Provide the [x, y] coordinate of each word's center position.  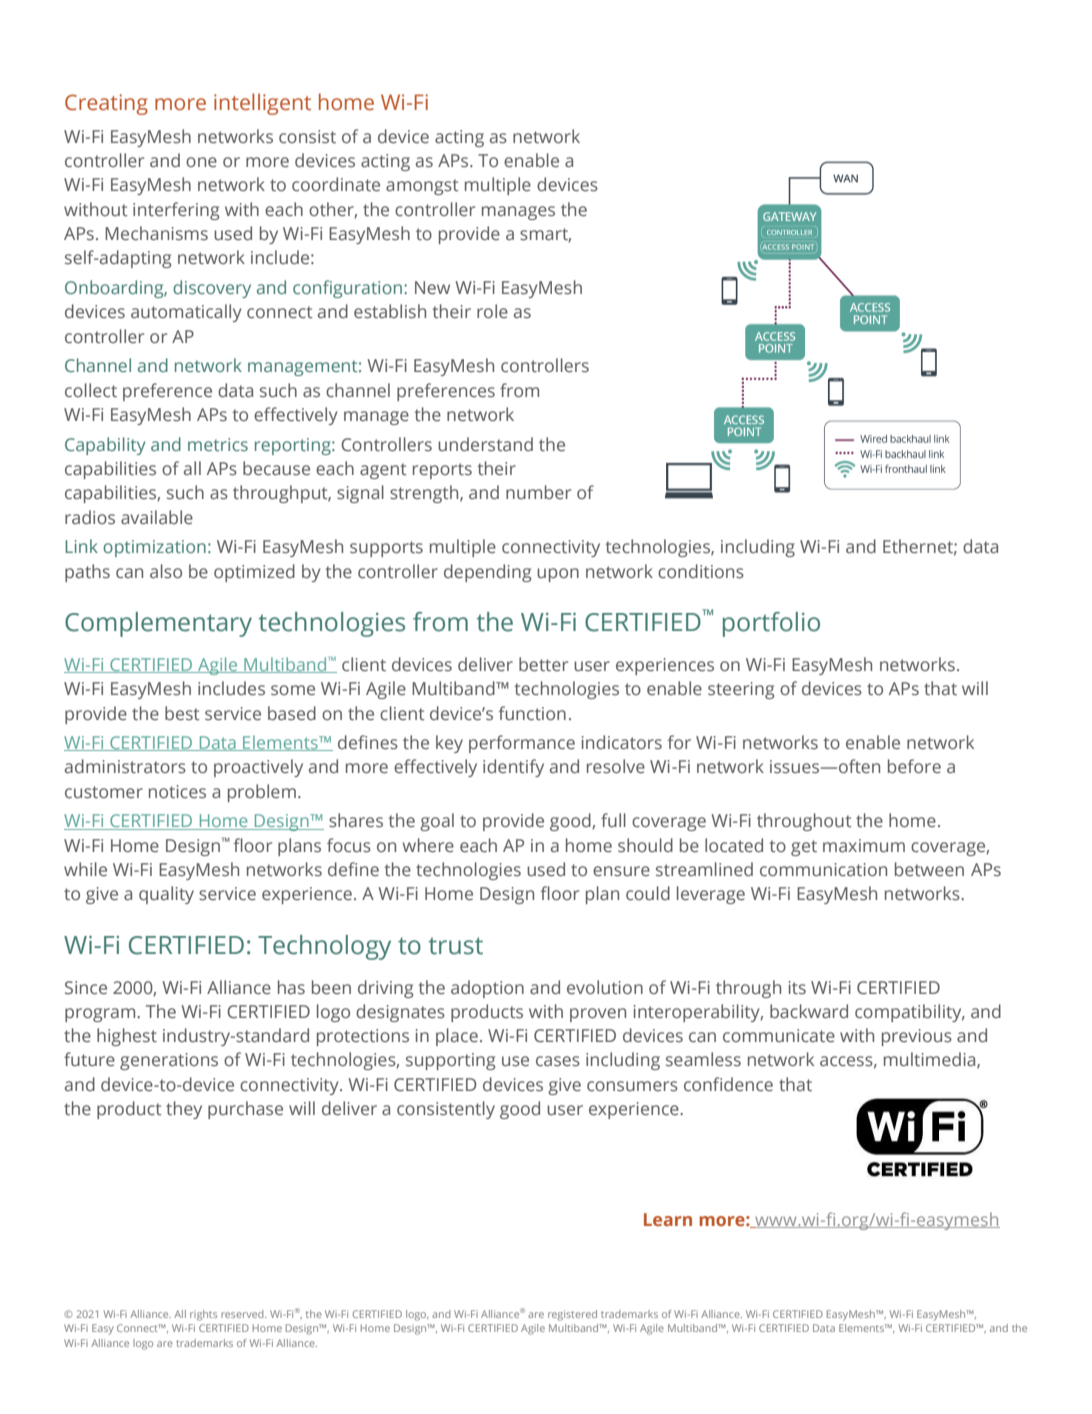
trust [456, 946]
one [201, 162]
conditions [701, 571]
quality [166, 895]
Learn [668, 1219]
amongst [422, 187]
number [538, 492]
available [157, 517]
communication [823, 870]
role [492, 311]
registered [572, 1315]
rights [203, 1315]
